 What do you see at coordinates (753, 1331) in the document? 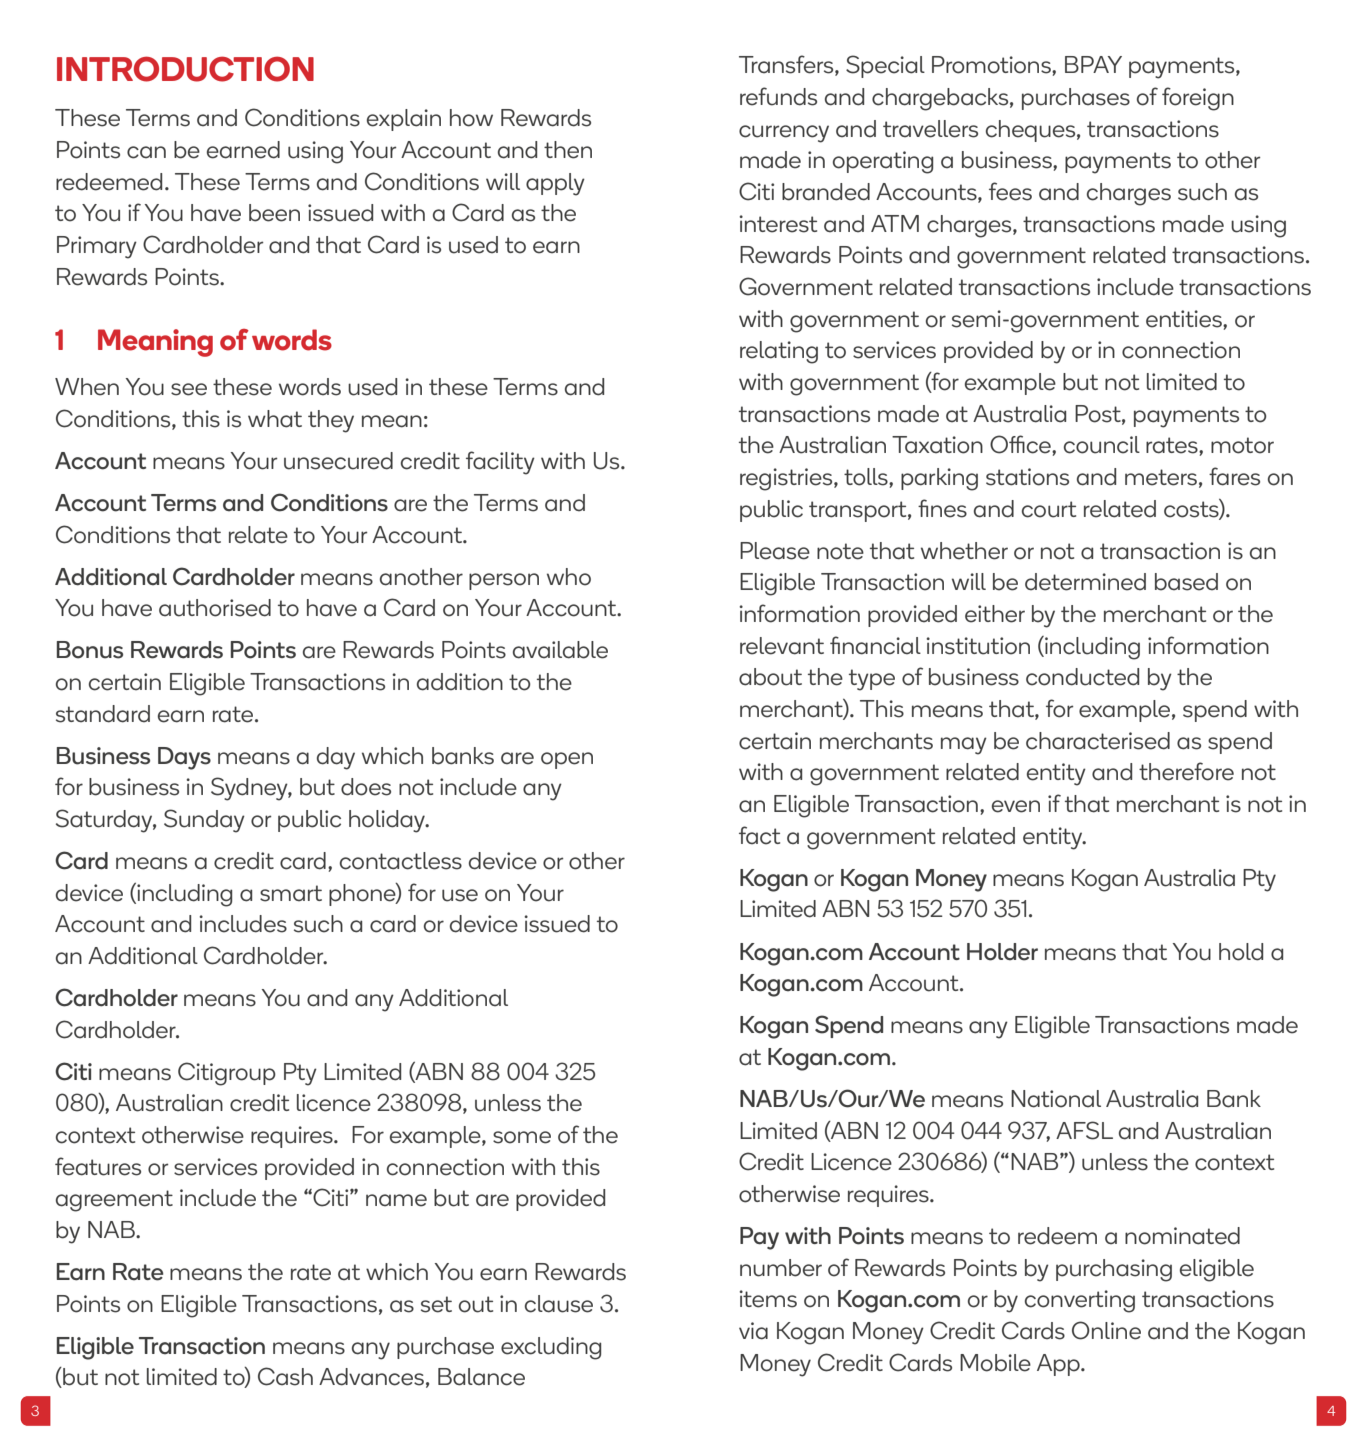
I see `via` at bounding box center [753, 1331].
